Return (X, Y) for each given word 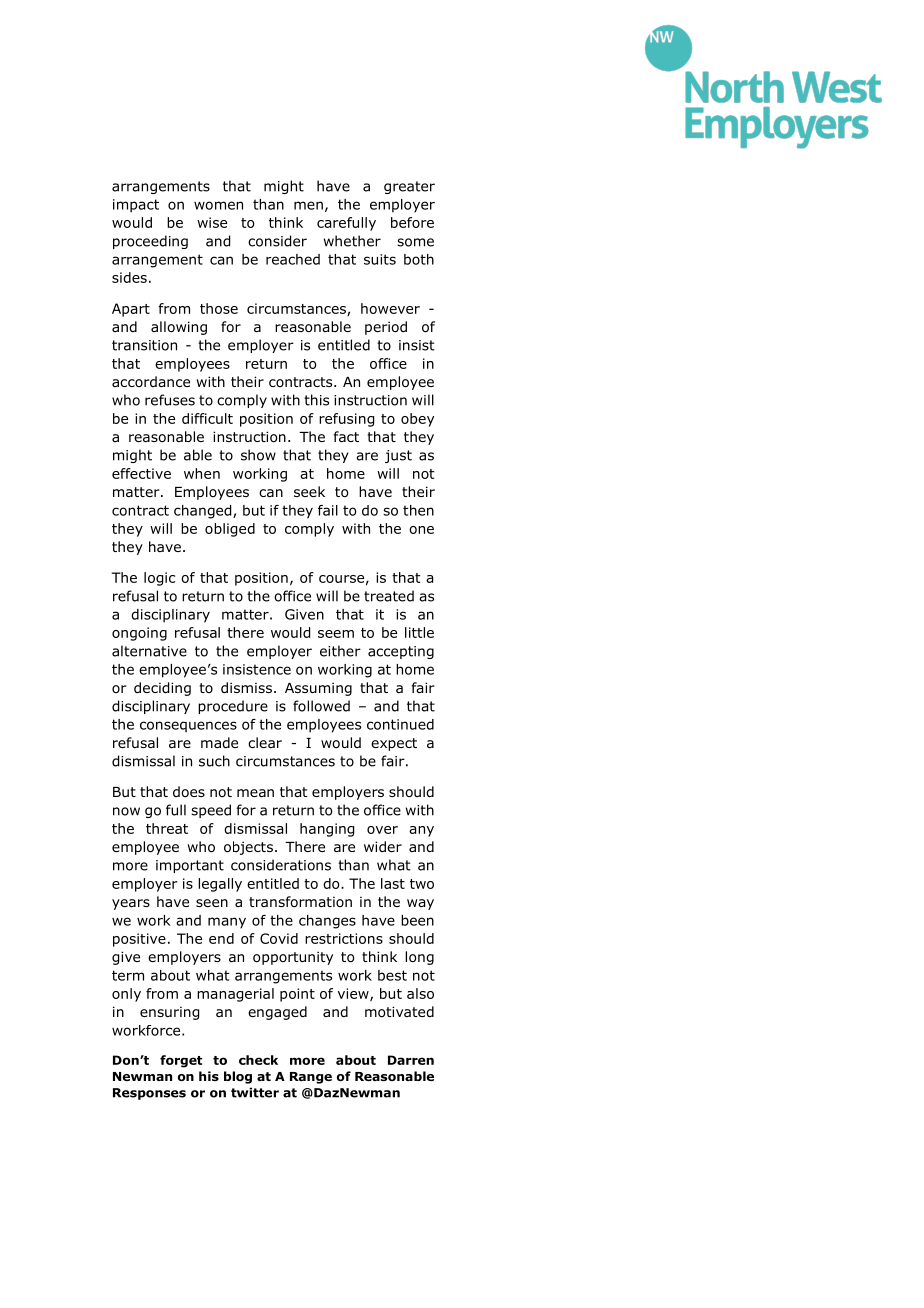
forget (181, 1061)
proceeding (150, 242)
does (189, 792)
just (398, 456)
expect (394, 744)
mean (255, 793)
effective (141, 473)
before (412, 222)
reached (293, 259)
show (258, 455)
